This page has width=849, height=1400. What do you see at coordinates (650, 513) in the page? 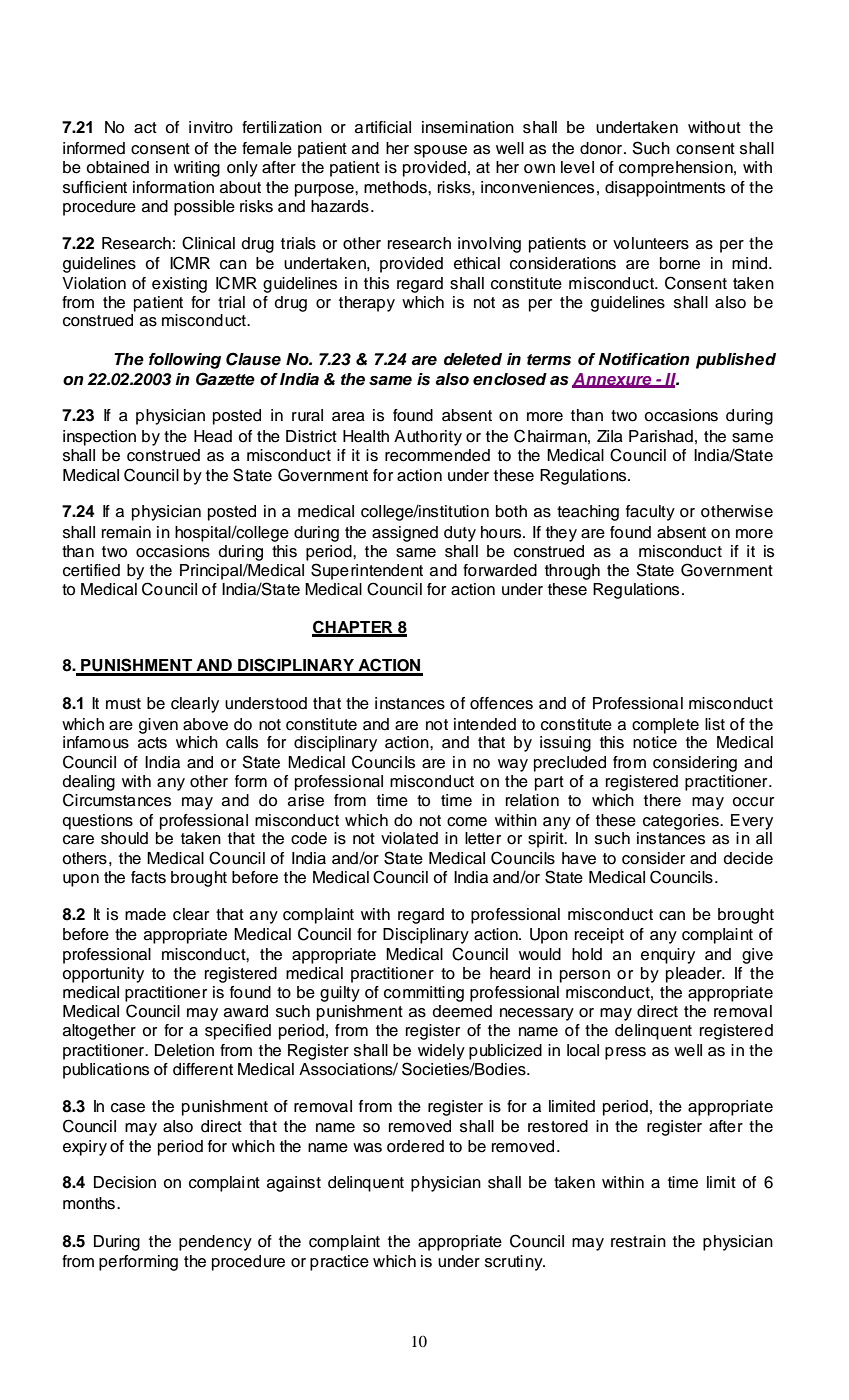
I see `faculty` at bounding box center [650, 513].
